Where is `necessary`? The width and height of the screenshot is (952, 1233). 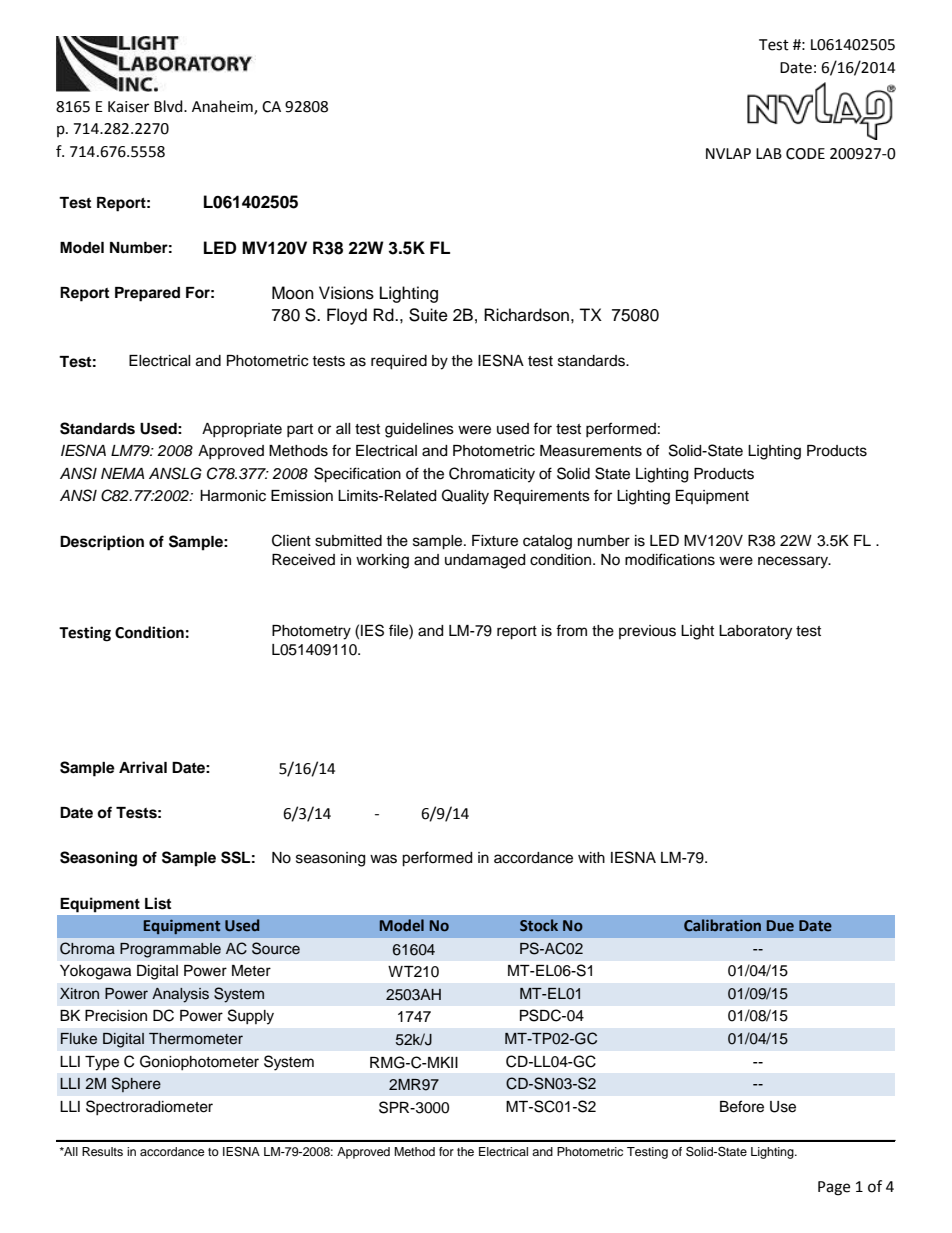 necessary is located at coordinates (794, 562).
